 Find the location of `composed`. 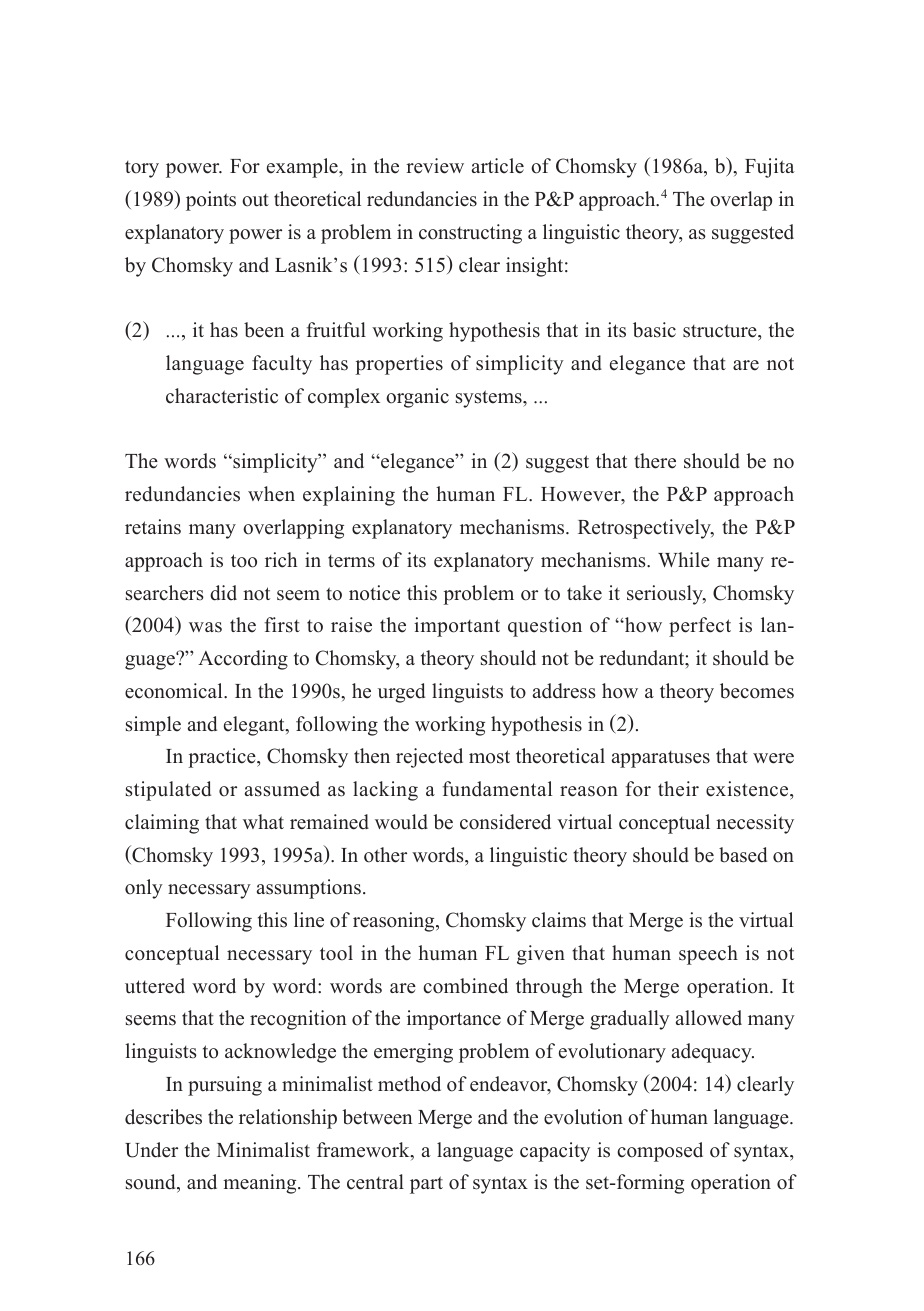

composed is located at coordinates (660, 1152).
